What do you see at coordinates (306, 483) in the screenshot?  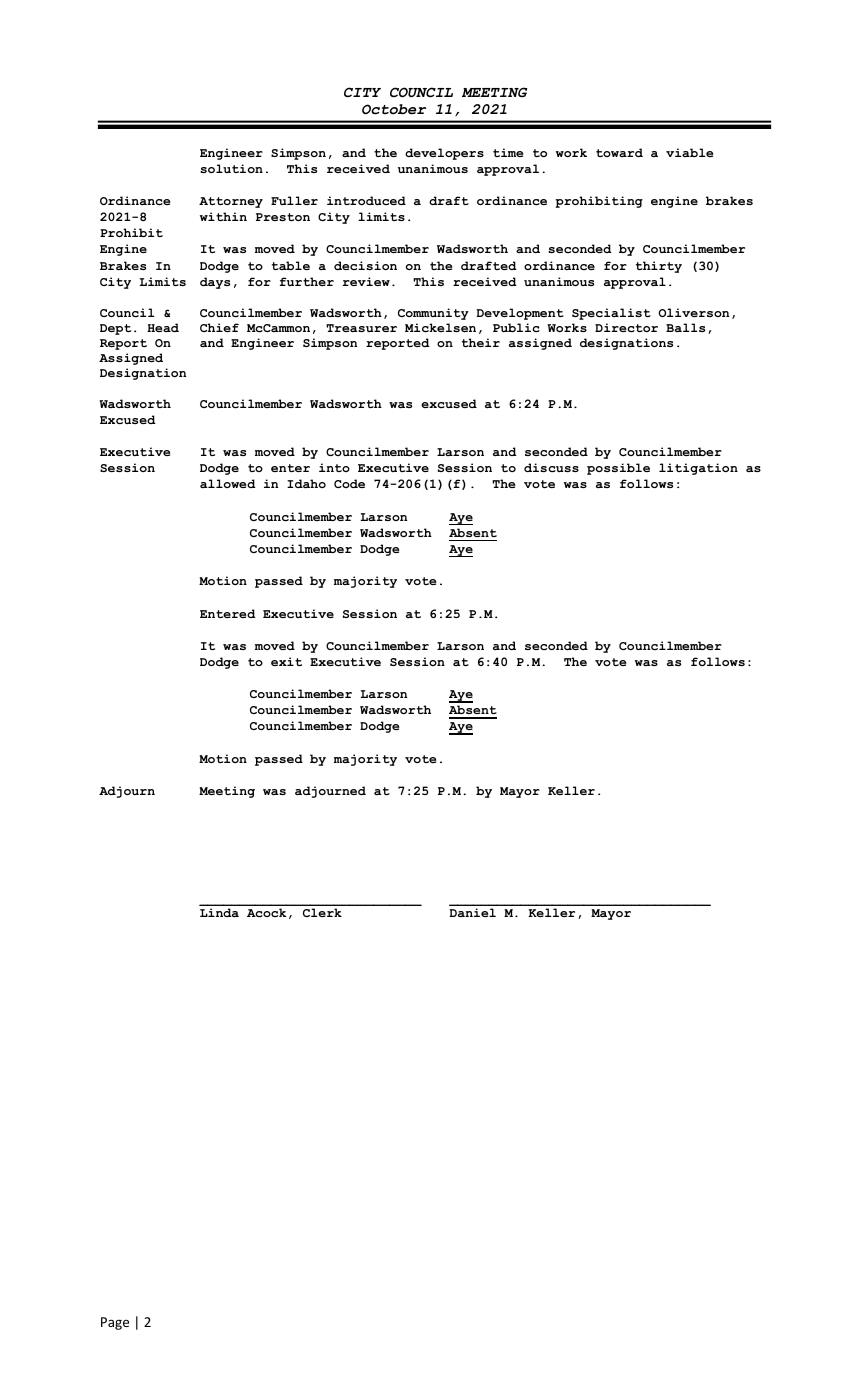 I see `Idaho` at bounding box center [306, 483].
